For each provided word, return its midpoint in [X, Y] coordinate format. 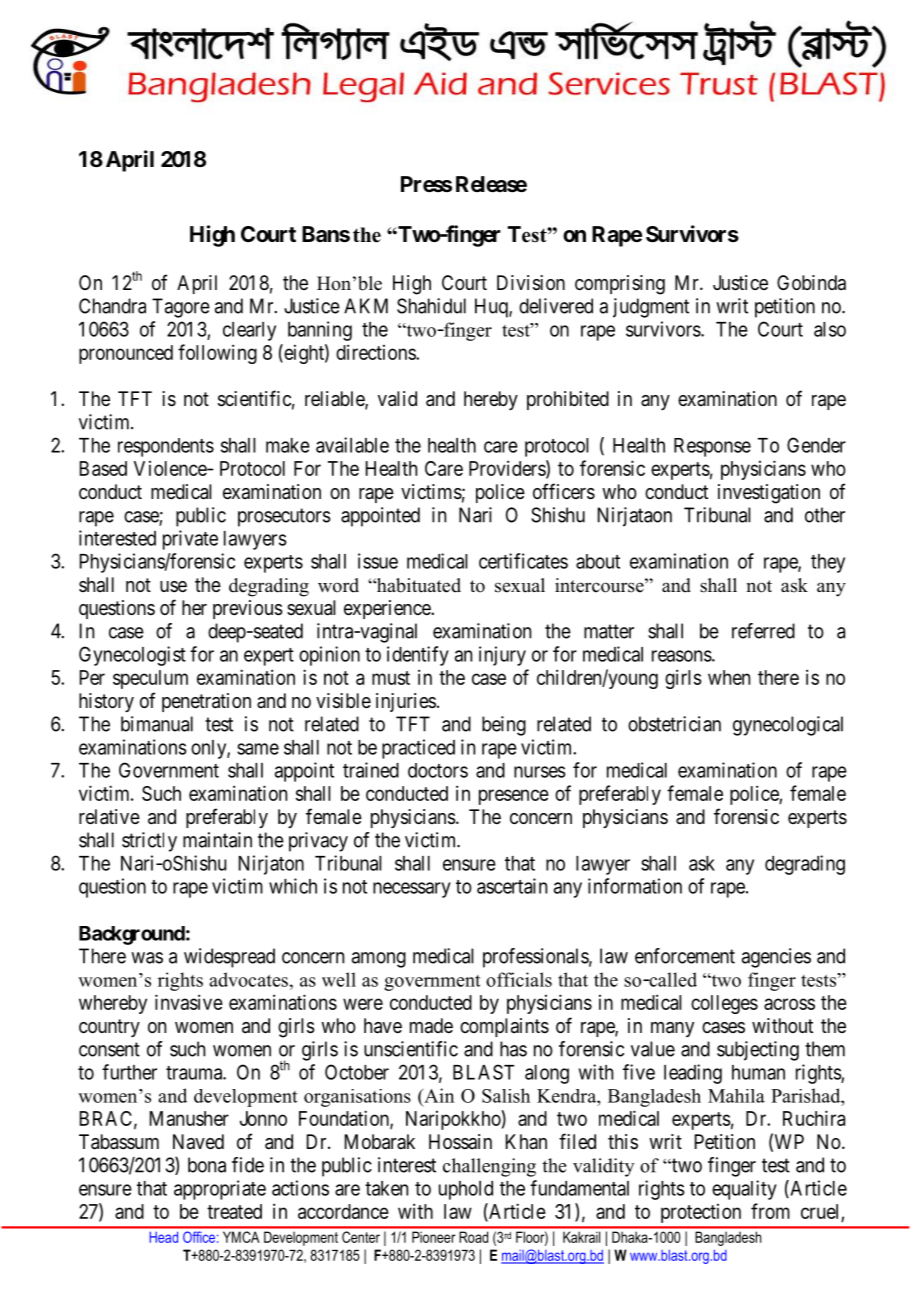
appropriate [220, 1190]
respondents [166, 447]
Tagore [181, 308]
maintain [217, 840]
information [635, 886]
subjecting [758, 1051]
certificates [523, 561]
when [729, 677]
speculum [150, 679]
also [830, 329]
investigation [769, 494]
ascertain [512, 886]
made [431, 1026]
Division [531, 283]
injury [502, 656]
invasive [189, 1002]
